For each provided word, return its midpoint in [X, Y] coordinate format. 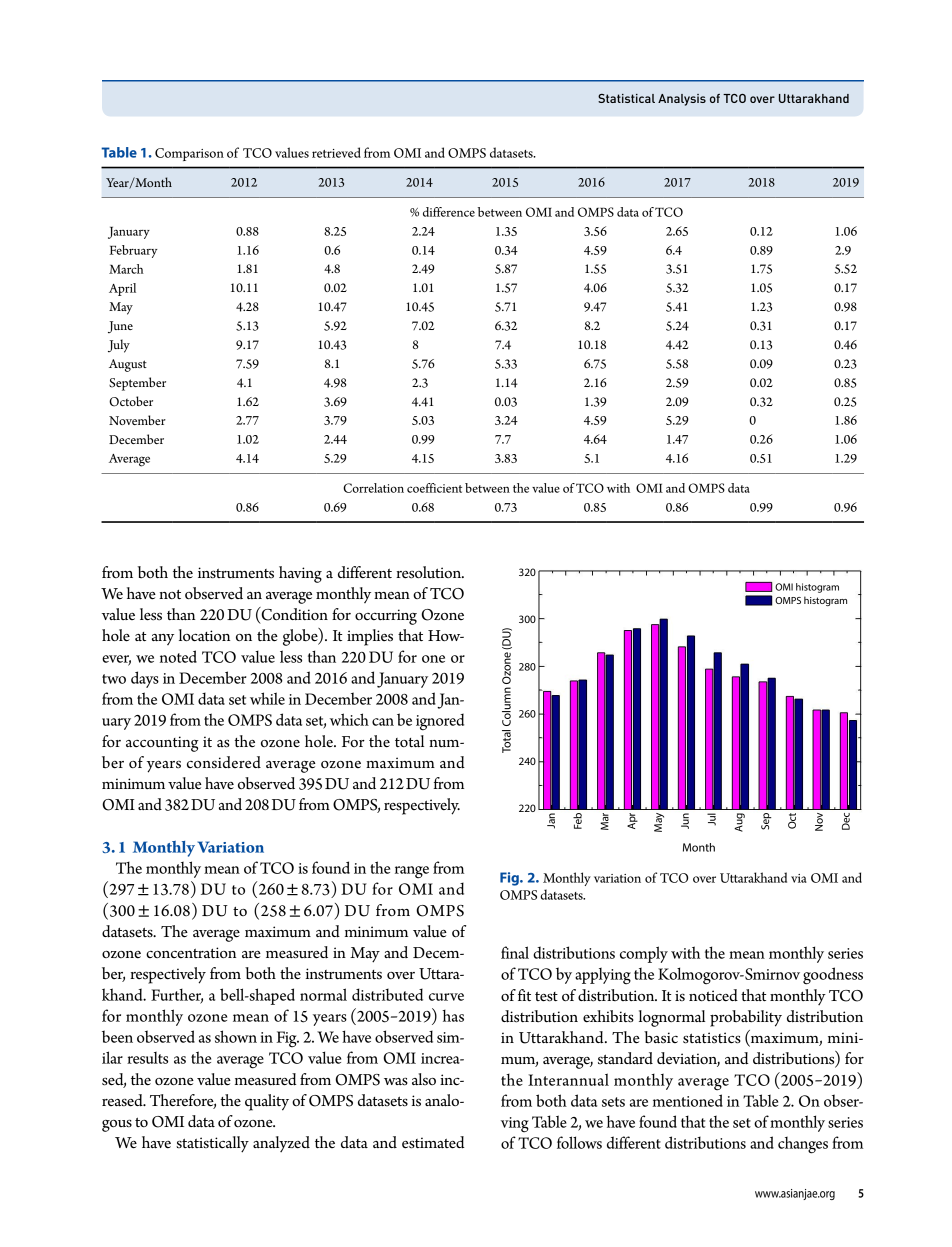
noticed [713, 995]
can [383, 722]
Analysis [682, 100]
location [204, 635]
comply [644, 954]
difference [449, 212]
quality [267, 1102]
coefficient [434, 488]
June [120, 327]
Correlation [373, 488]
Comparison [189, 154]
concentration [191, 952]
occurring [386, 617]
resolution [430, 572]
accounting [162, 744]
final [515, 952]
